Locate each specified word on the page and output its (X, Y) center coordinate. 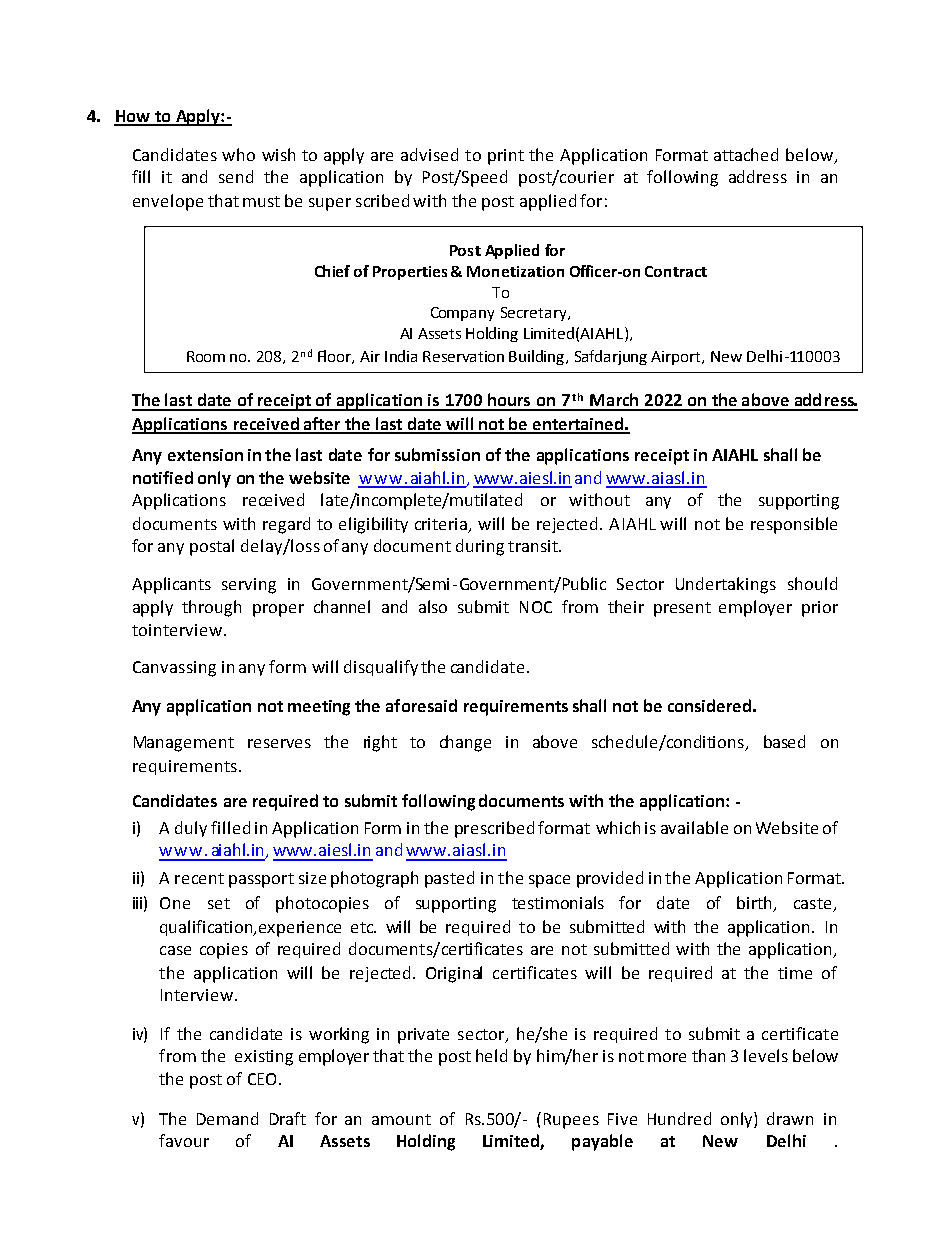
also (433, 606)
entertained (577, 425)
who (238, 154)
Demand (227, 1118)
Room (206, 356)
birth (754, 902)
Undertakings (726, 585)
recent (199, 878)
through (211, 608)
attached (746, 154)
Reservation (463, 356)
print (506, 157)
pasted (449, 879)
